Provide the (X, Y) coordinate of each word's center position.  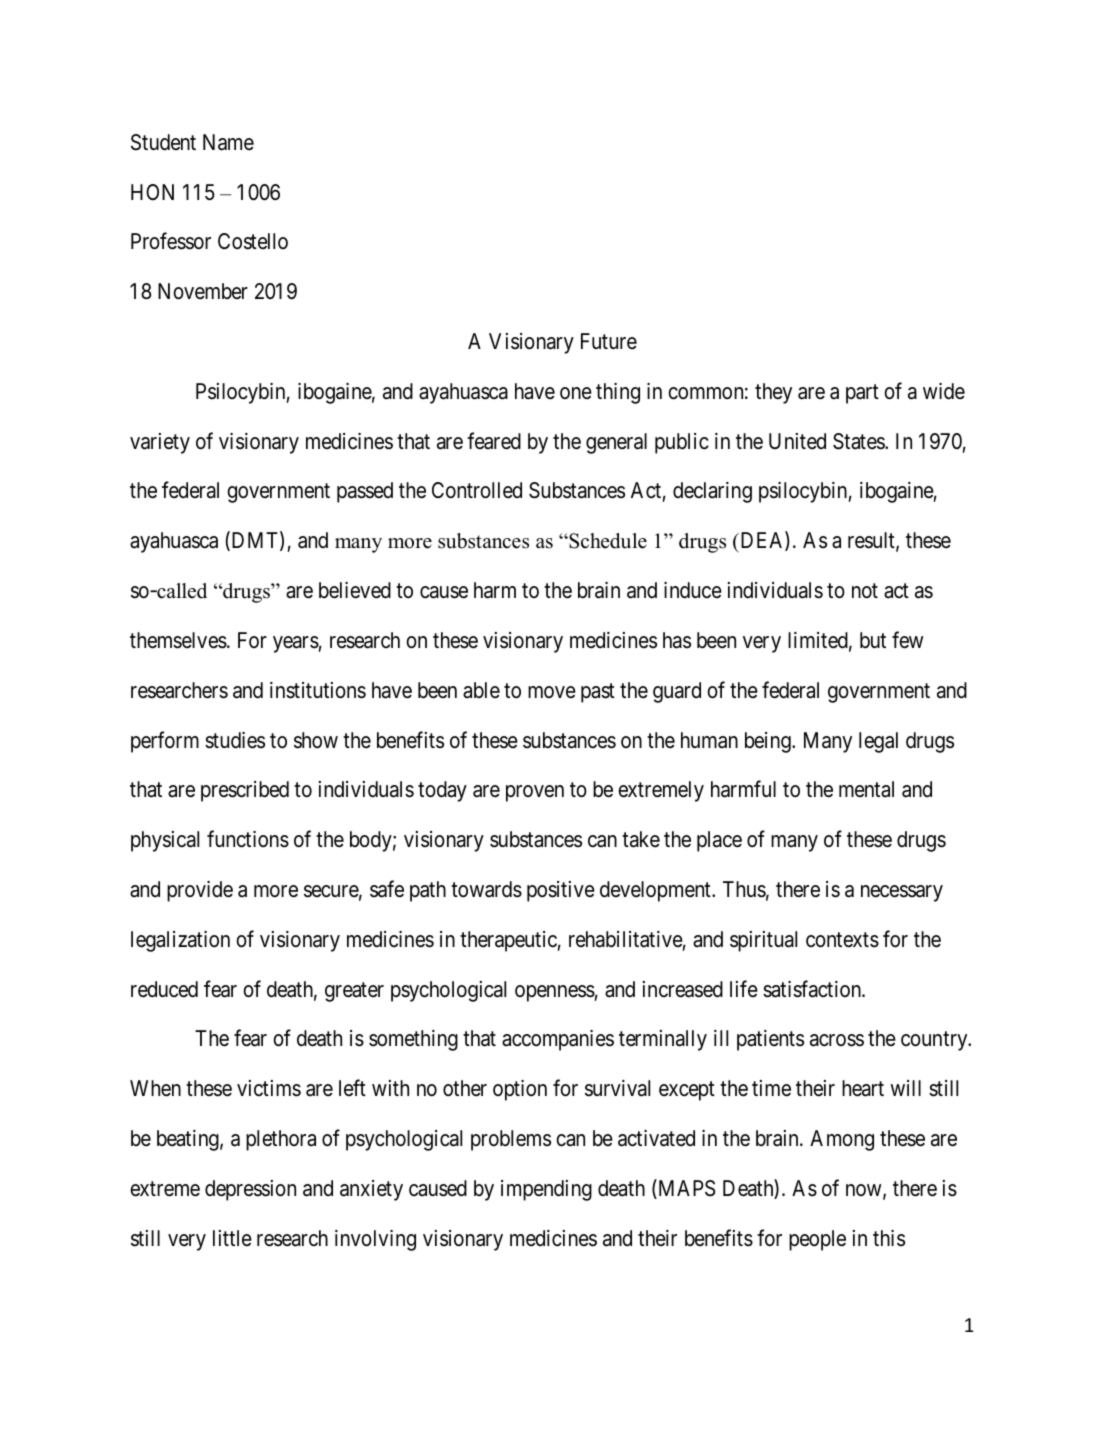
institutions (318, 690)
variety (160, 443)
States (859, 441)
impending (546, 1190)
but (873, 640)
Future (609, 341)
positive (561, 891)
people (817, 1240)
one (576, 393)
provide (200, 891)
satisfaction (813, 989)
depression (250, 1190)
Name (228, 142)
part (862, 394)
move (552, 692)
